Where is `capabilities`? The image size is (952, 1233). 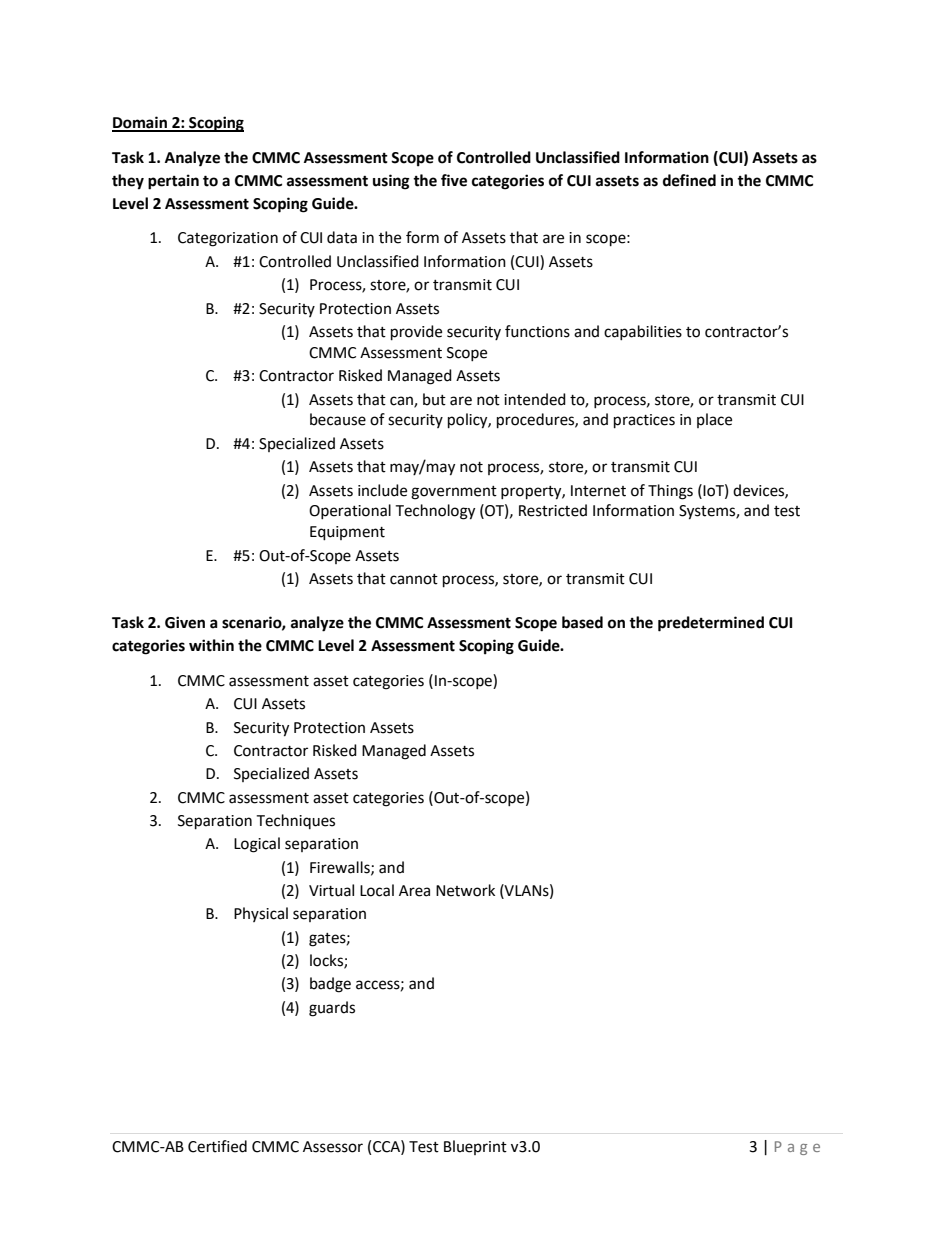
capabilities is located at coordinates (643, 332).
